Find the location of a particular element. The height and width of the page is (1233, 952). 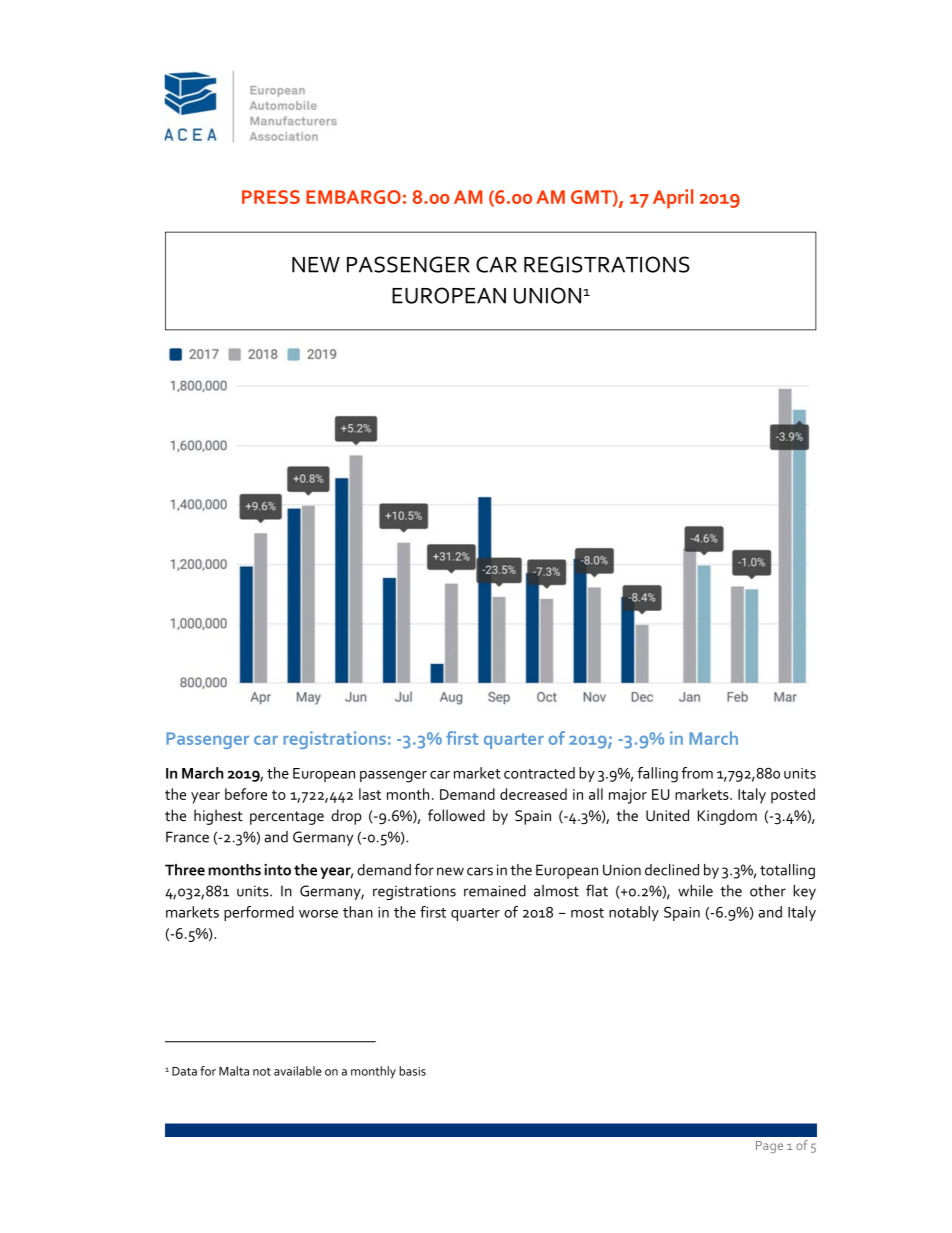

Page is located at coordinates (769, 1147).
